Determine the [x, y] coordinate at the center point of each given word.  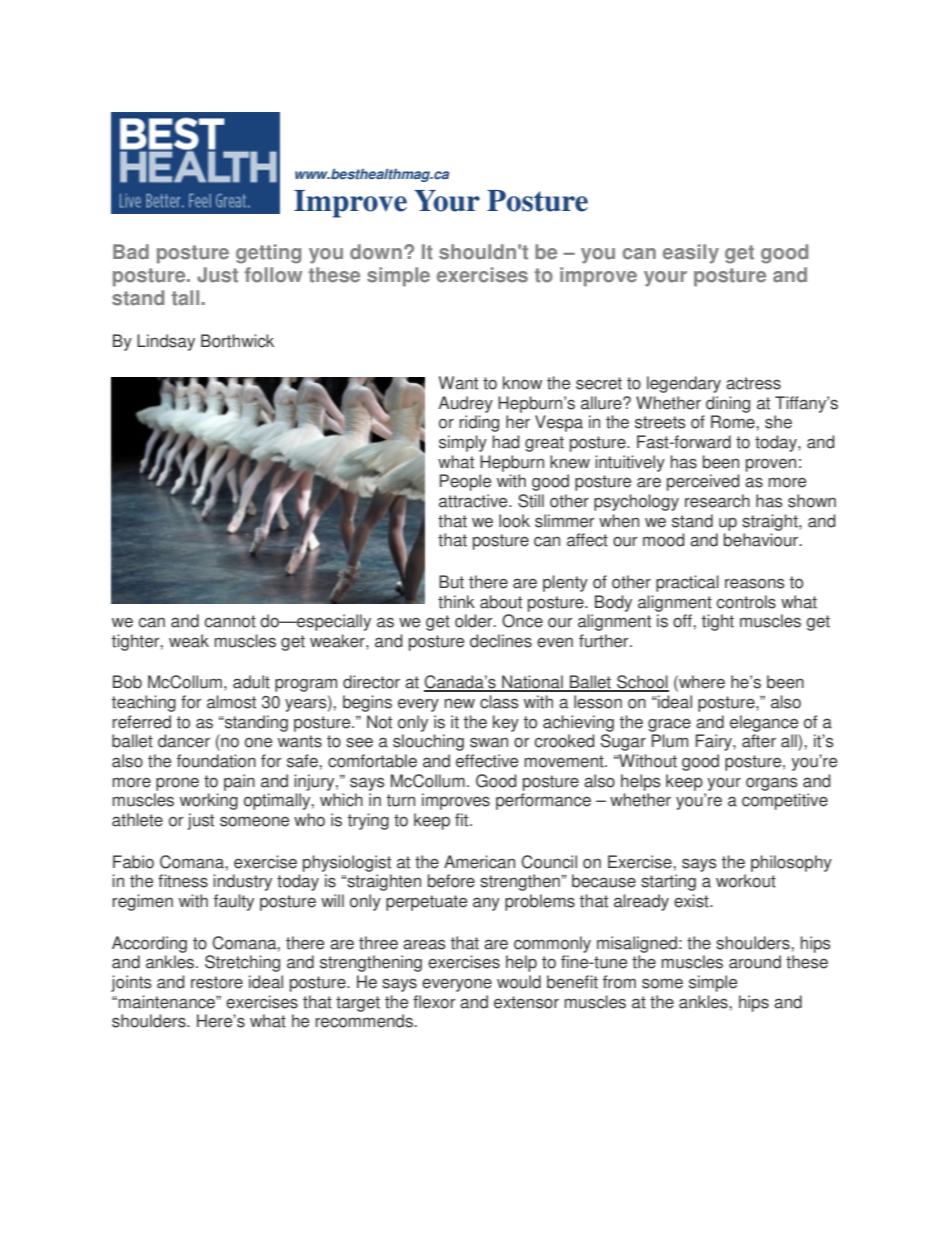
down [376, 252]
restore [217, 982]
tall [186, 298]
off [683, 621]
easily [691, 254]
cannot [230, 621]
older [475, 621]
